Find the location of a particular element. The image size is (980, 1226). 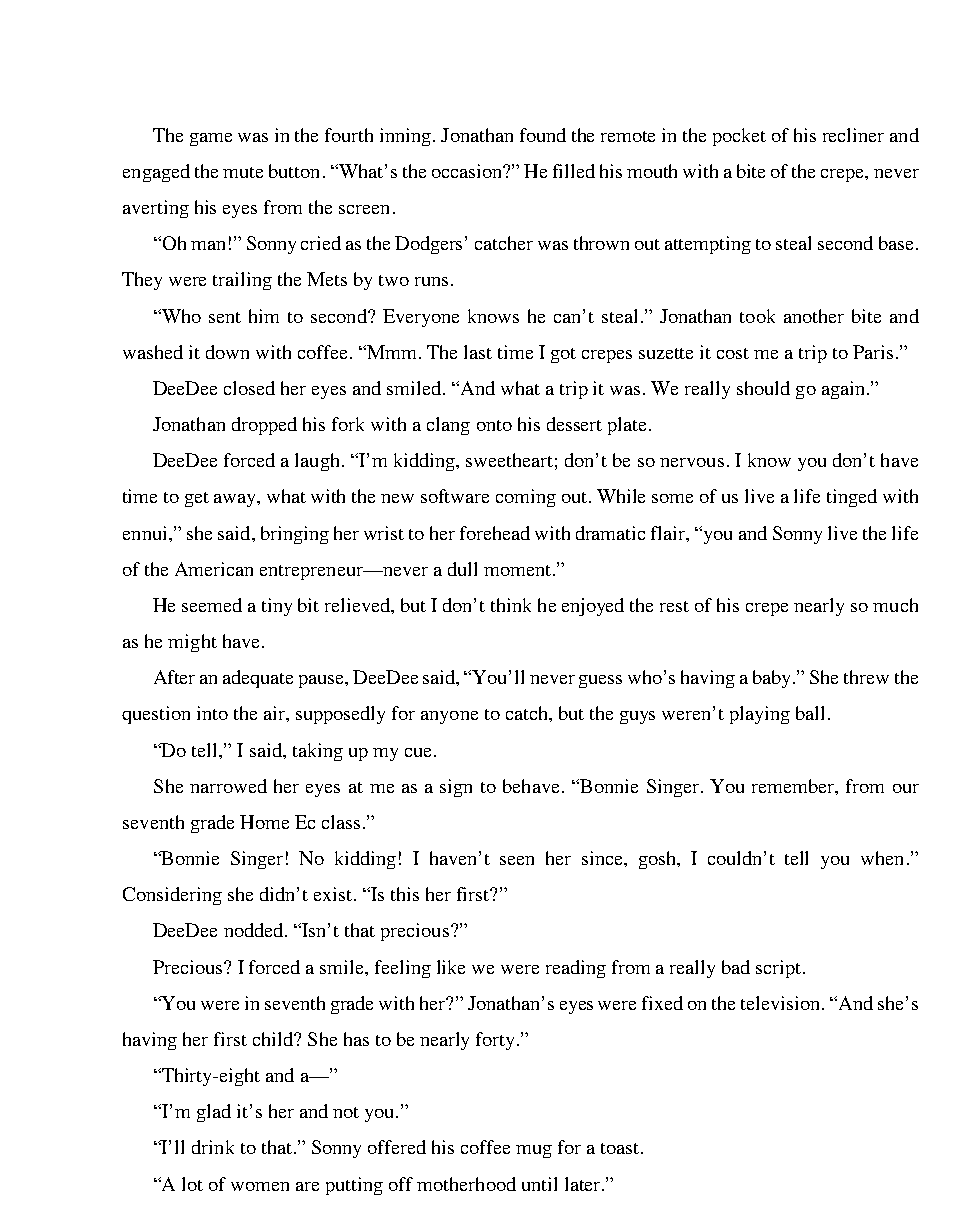

recliner is located at coordinates (853, 135).
